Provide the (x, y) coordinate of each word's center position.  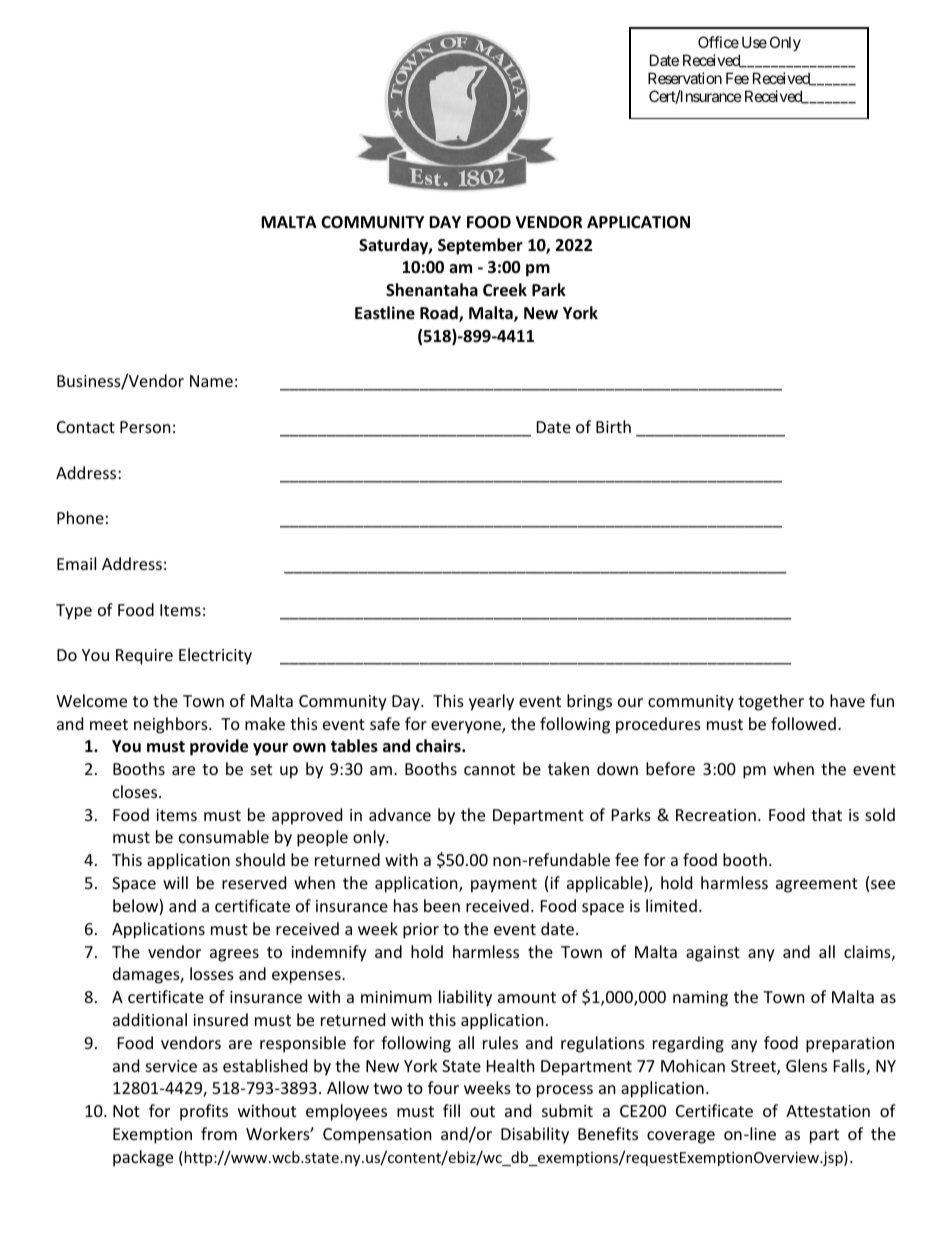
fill (451, 1110)
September (480, 246)
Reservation (685, 78)
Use (754, 42)
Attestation (828, 1111)
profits (204, 1112)
